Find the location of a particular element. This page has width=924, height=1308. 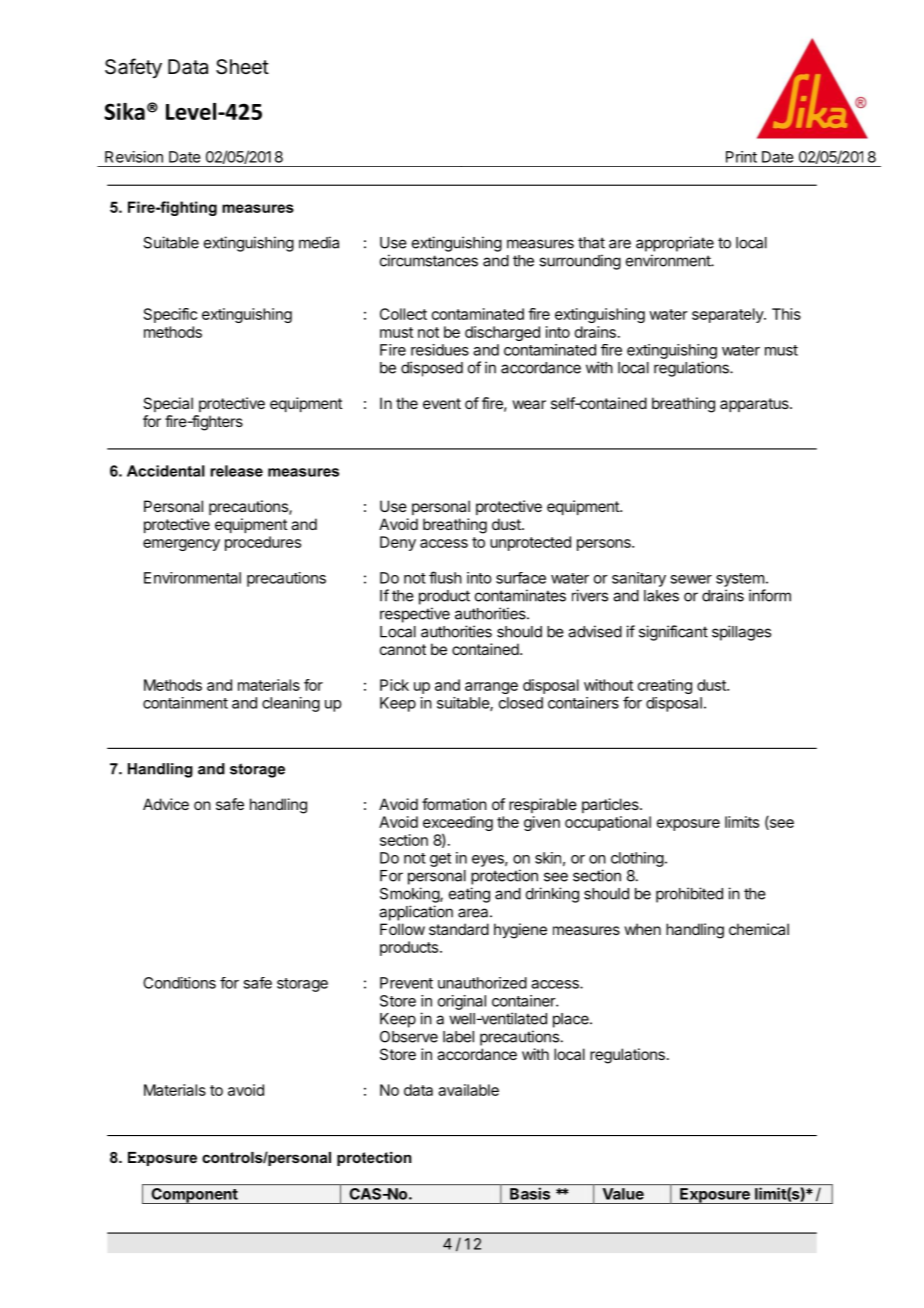

respective is located at coordinates (415, 615).
